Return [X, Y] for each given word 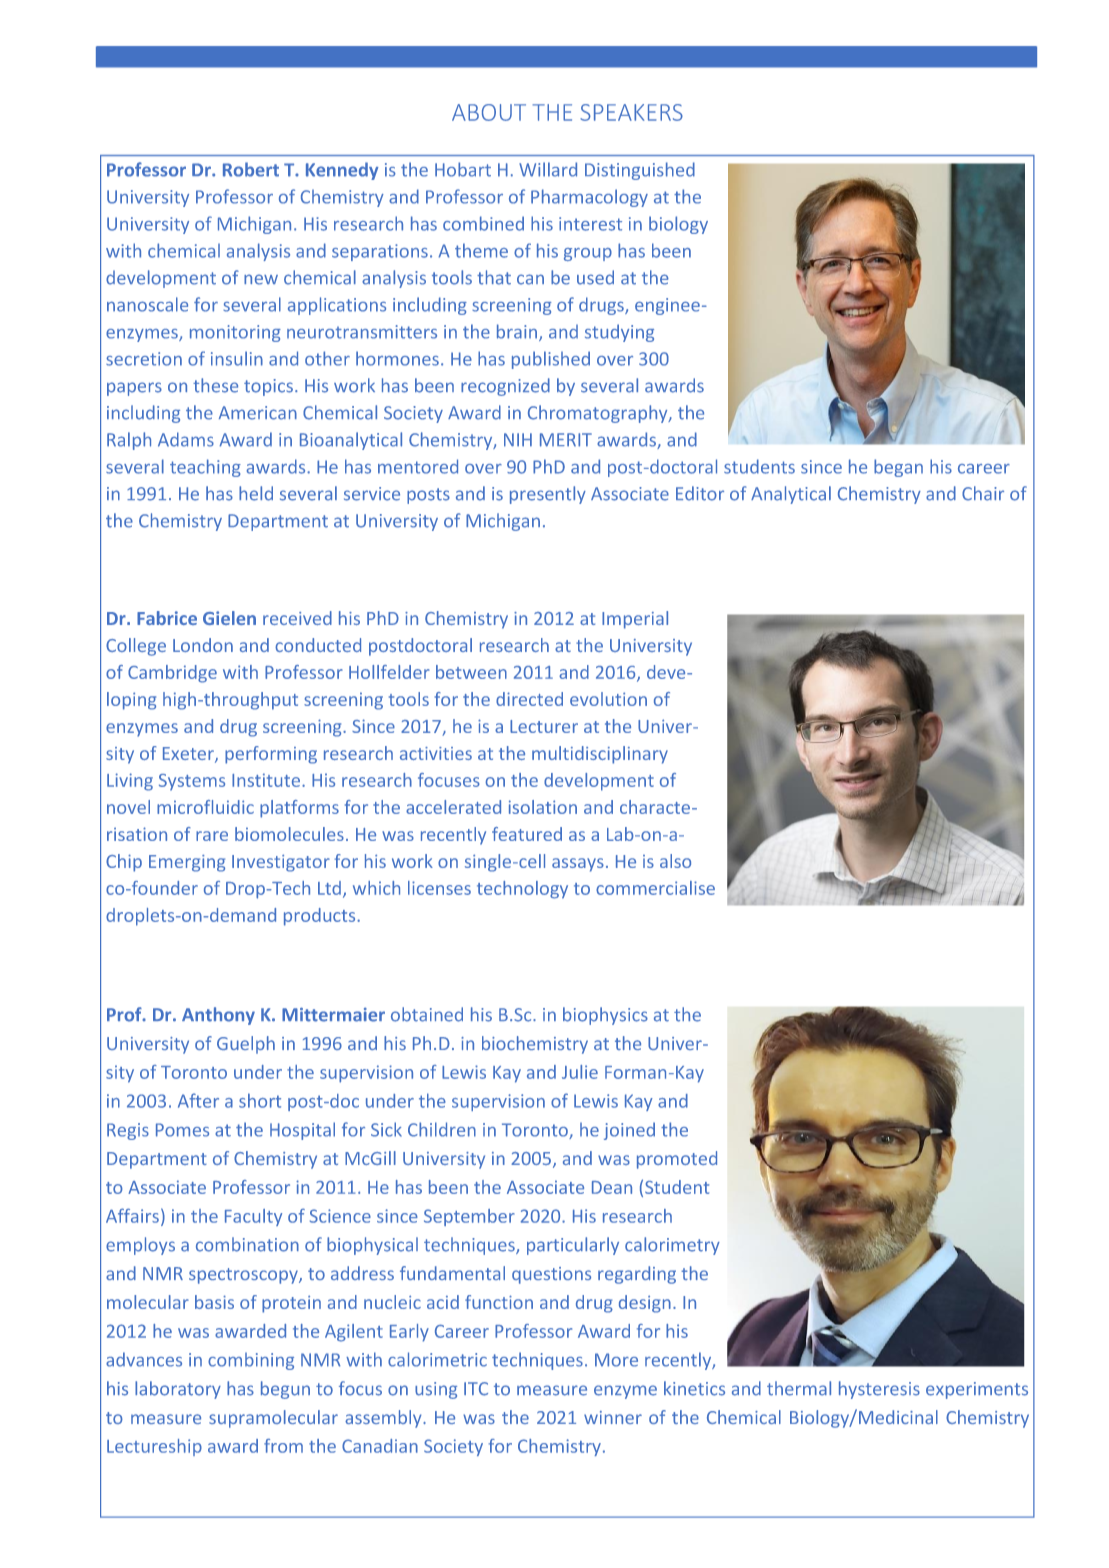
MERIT [566, 440]
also [675, 861]
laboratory [178, 1390]
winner [613, 1417]
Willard [548, 169]
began [898, 468]
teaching [205, 468]
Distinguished [640, 171]
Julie [580, 1072]
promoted [677, 1160]
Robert [251, 169]
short [260, 1100]
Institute [266, 780]
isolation [543, 807]
